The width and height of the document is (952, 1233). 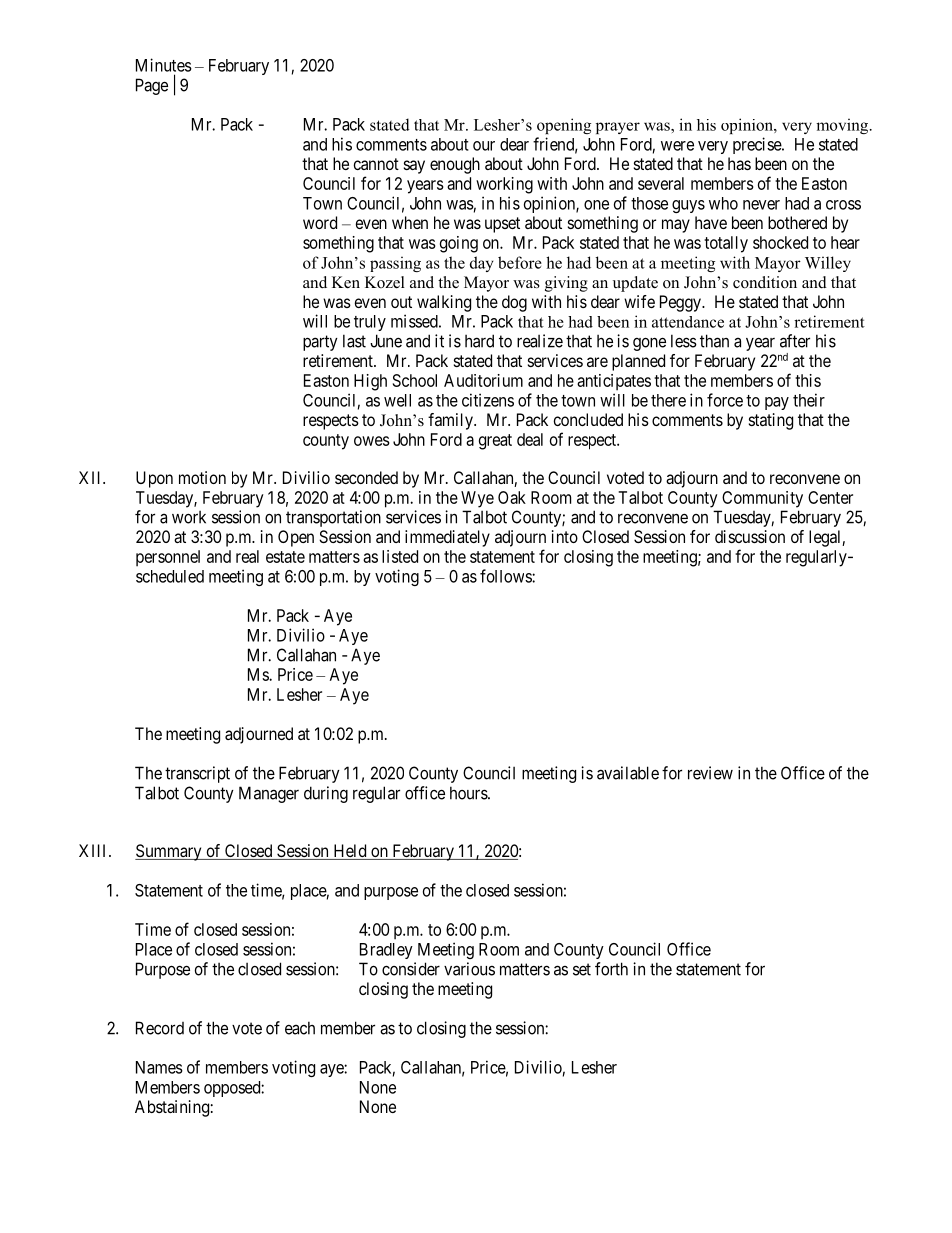 What do you see at coordinates (152, 86) in the document?
I see `Page` at bounding box center [152, 86].
